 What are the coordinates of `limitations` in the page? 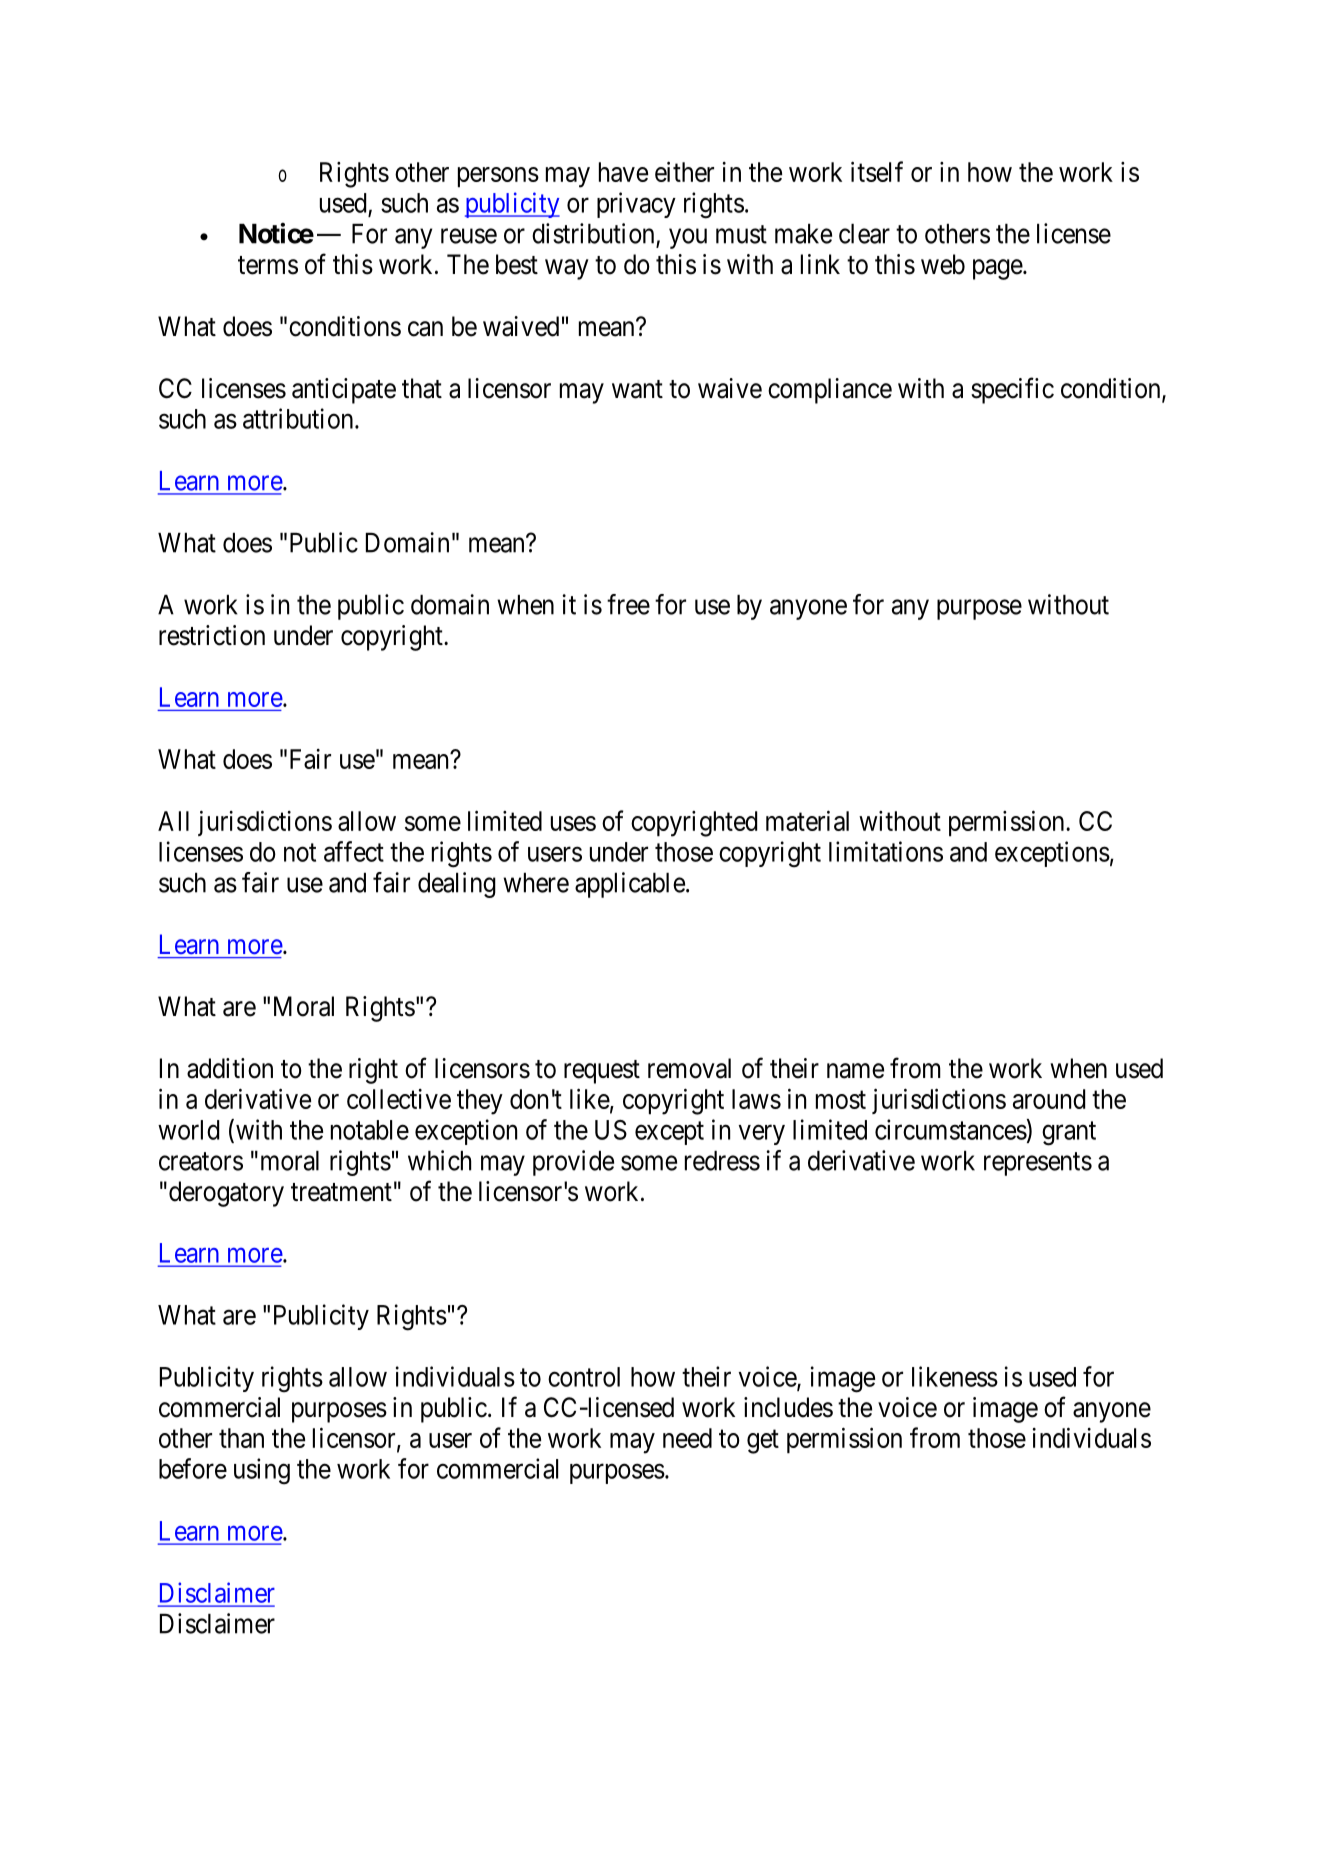 It's located at (886, 851).
